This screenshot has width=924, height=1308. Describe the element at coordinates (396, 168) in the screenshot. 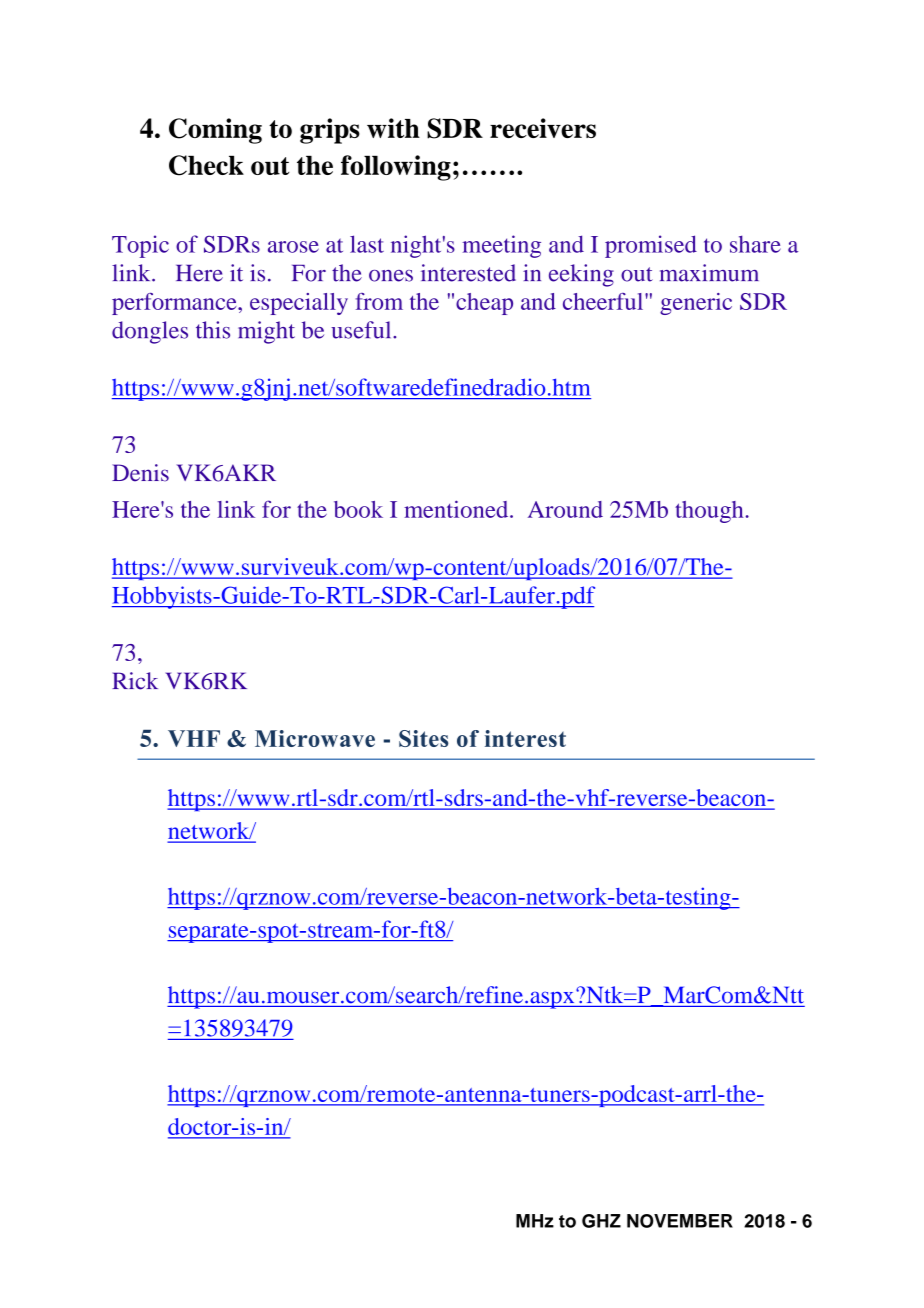

I see `following` at that location.
